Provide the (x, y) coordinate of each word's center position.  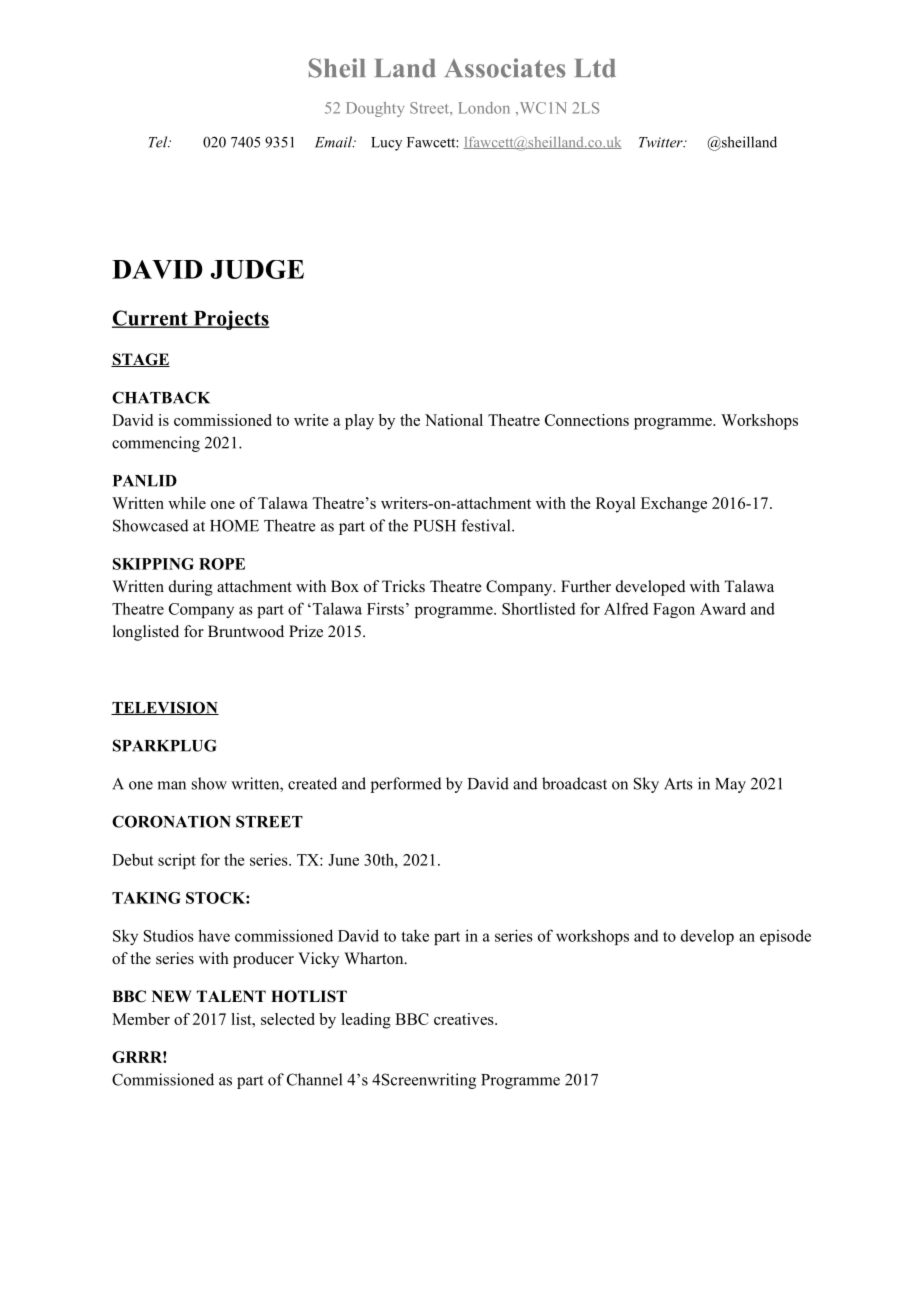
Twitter (662, 142)
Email (335, 142)
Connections (587, 420)
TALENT (231, 996)
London (484, 108)
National (454, 420)
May (730, 785)
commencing (156, 444)
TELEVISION (165, 708)
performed (406, 785)
